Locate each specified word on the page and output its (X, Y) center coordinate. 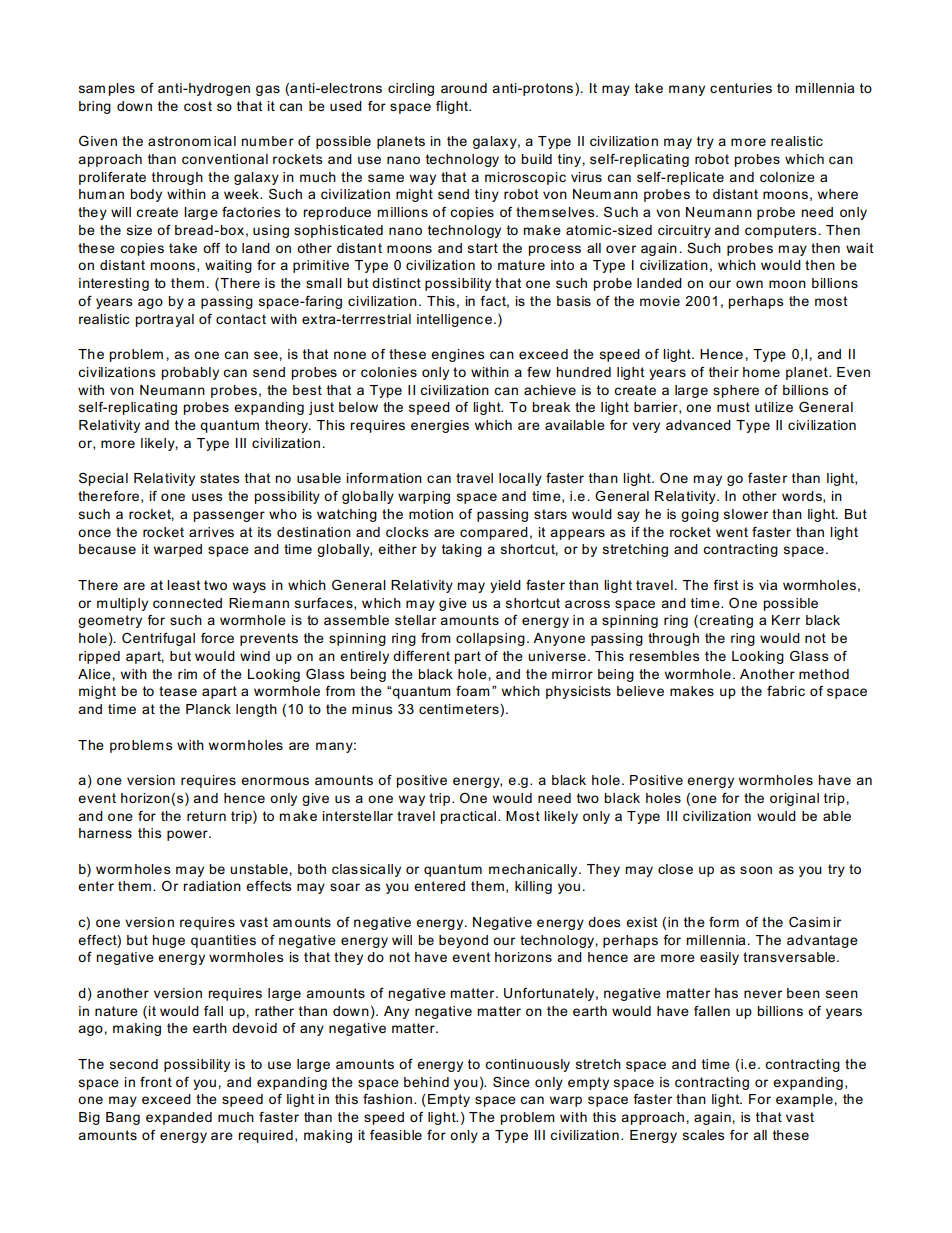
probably (190, 373)
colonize (787, 177)
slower (746, 514)
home (761, 372)
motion (431, 514)
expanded (179, 1118)
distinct (396, 283)
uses (207, 497)
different (421, 656)
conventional (225, 159)
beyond (463, 941)
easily (719, 958)
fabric (786, 691)
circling (411, 89)
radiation (212, 886)
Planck (208, 709)
